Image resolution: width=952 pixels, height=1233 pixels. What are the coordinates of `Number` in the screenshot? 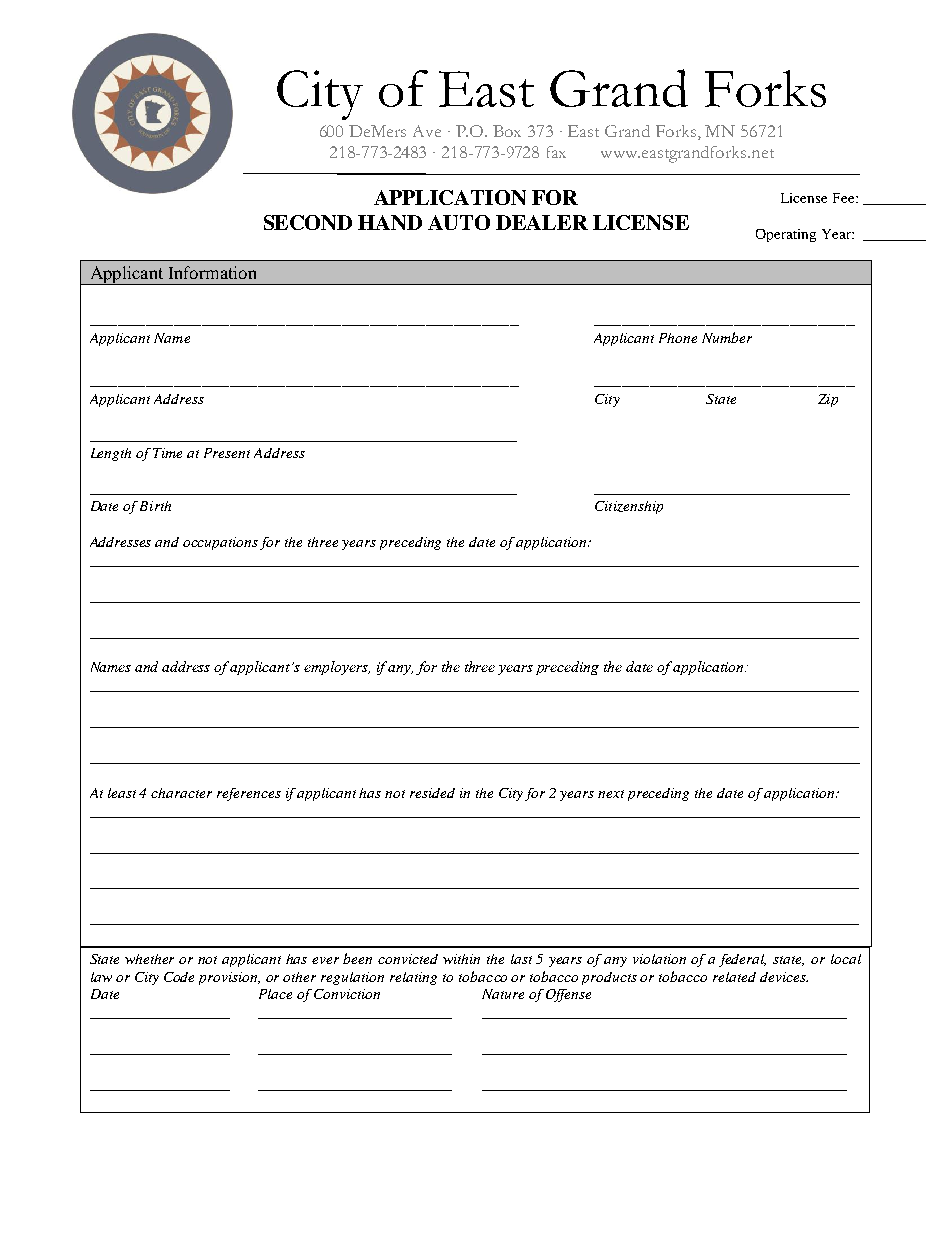 It's located at (727, 337).
